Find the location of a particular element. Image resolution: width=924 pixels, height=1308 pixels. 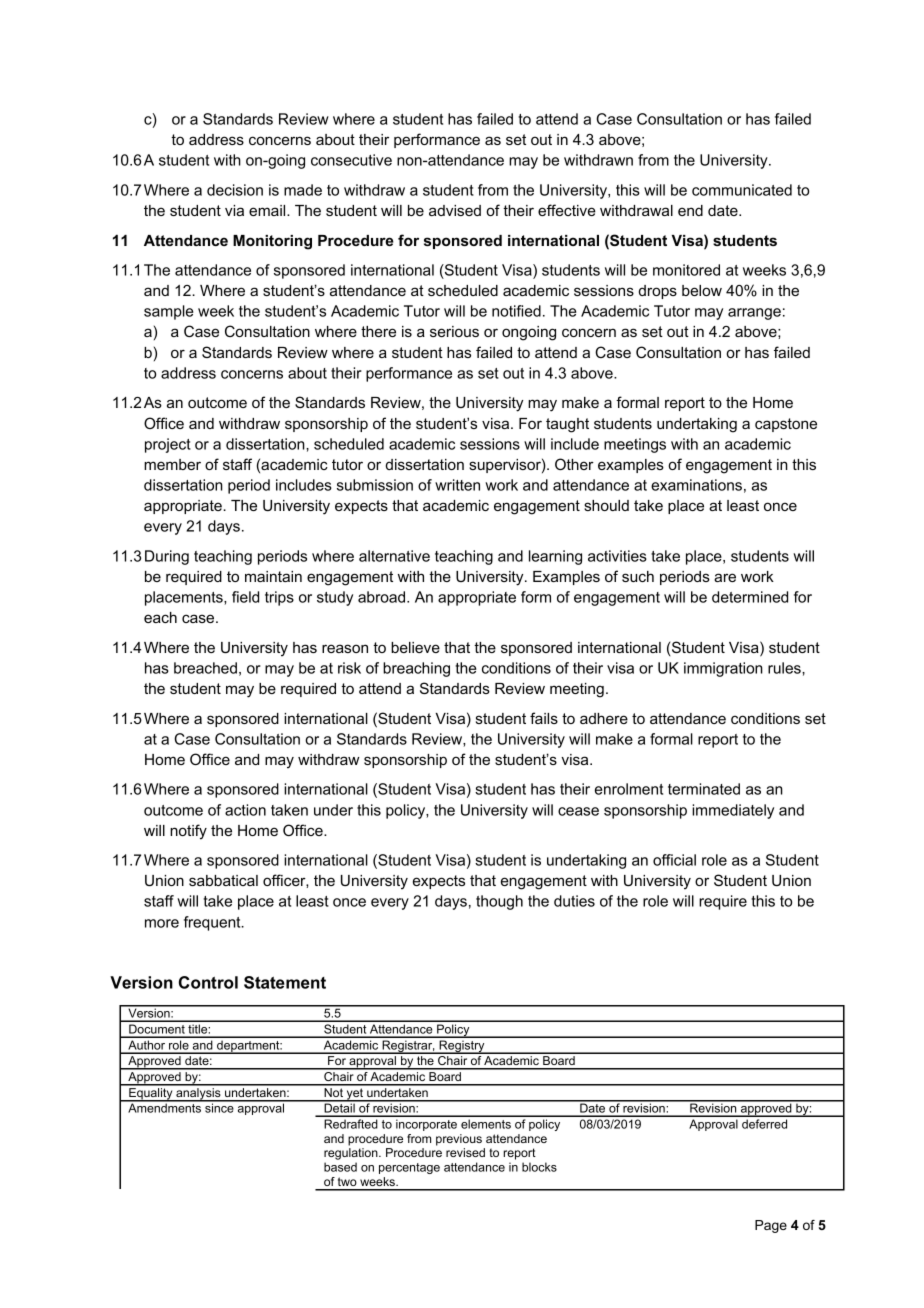

advised is located at coordinates (455, 210).
